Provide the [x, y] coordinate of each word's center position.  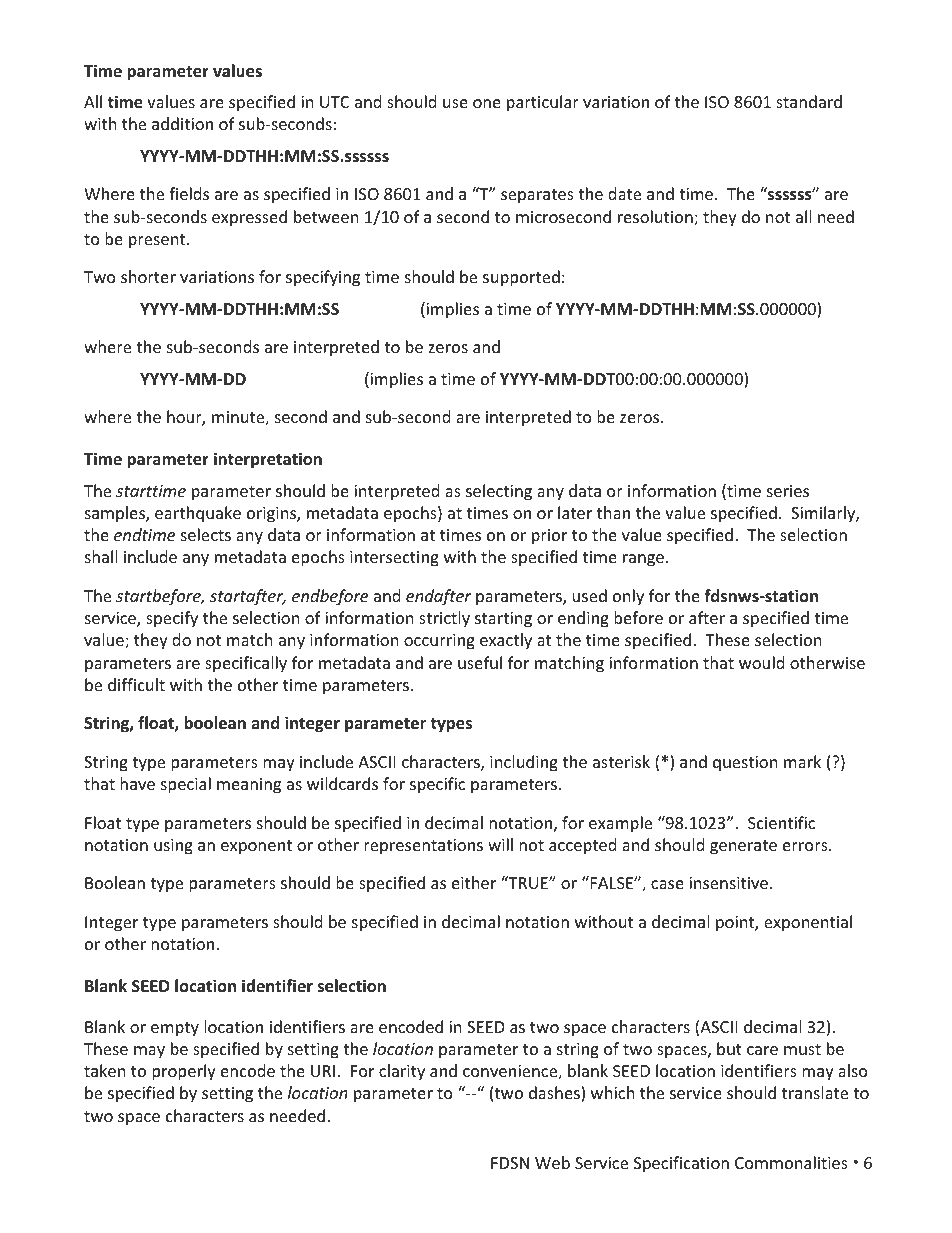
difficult [136, 684]
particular [543, 103]
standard [809, 101]
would [761, 662]
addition [182, 123]
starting [503, 620]
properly [184, 1072]
